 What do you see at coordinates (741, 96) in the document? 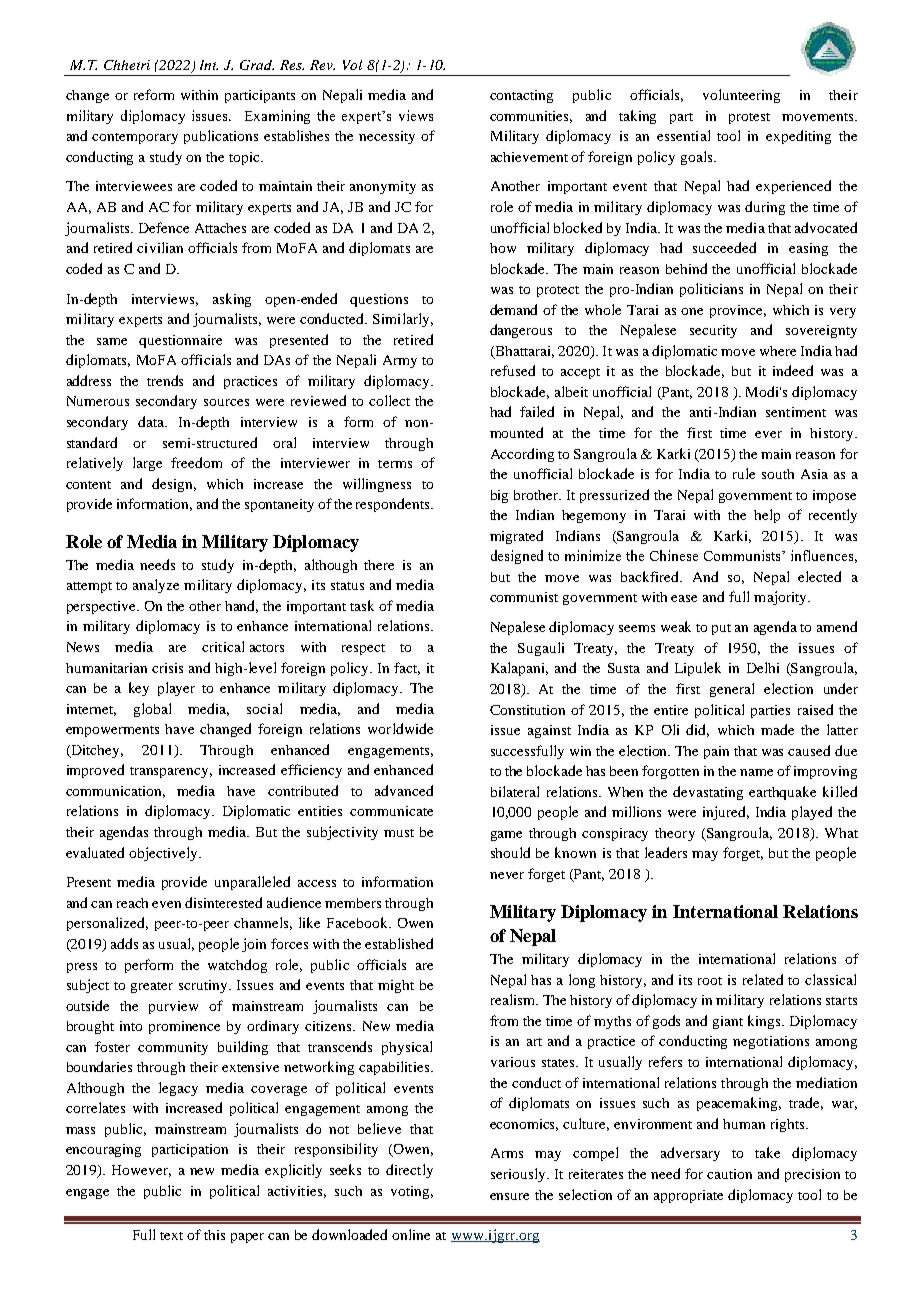
I see `volunteering` at bounding box center [741, 96].
